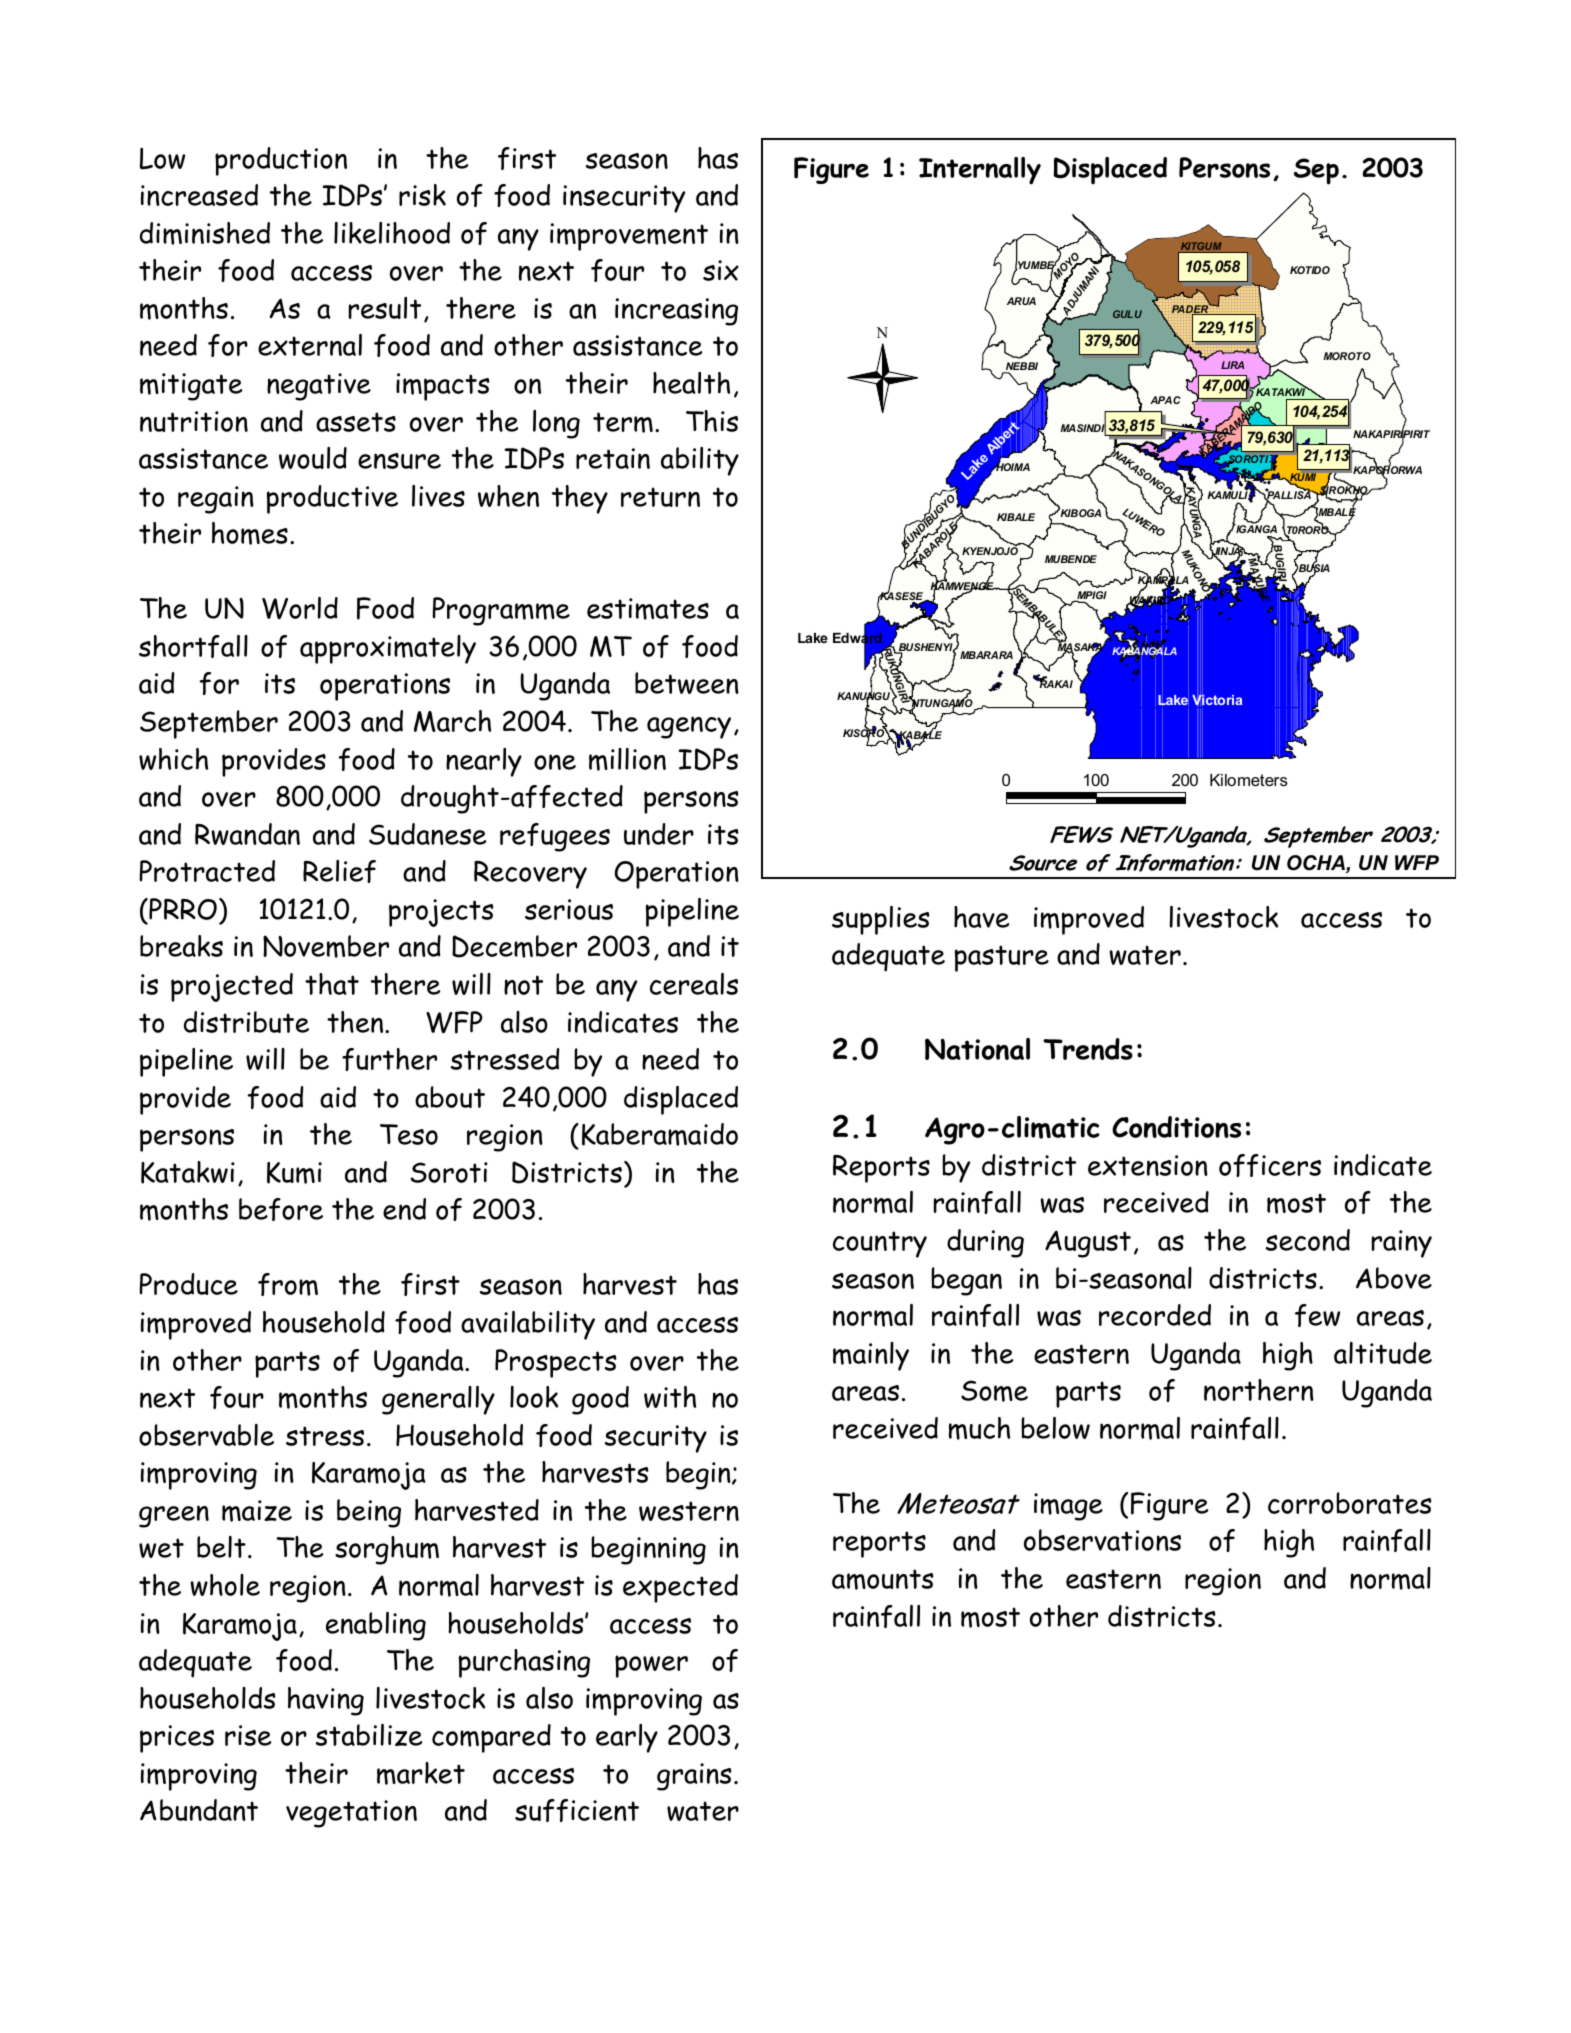 The image size is (1571, 2033). I want to click on Victoria, so click(1217, 700).
